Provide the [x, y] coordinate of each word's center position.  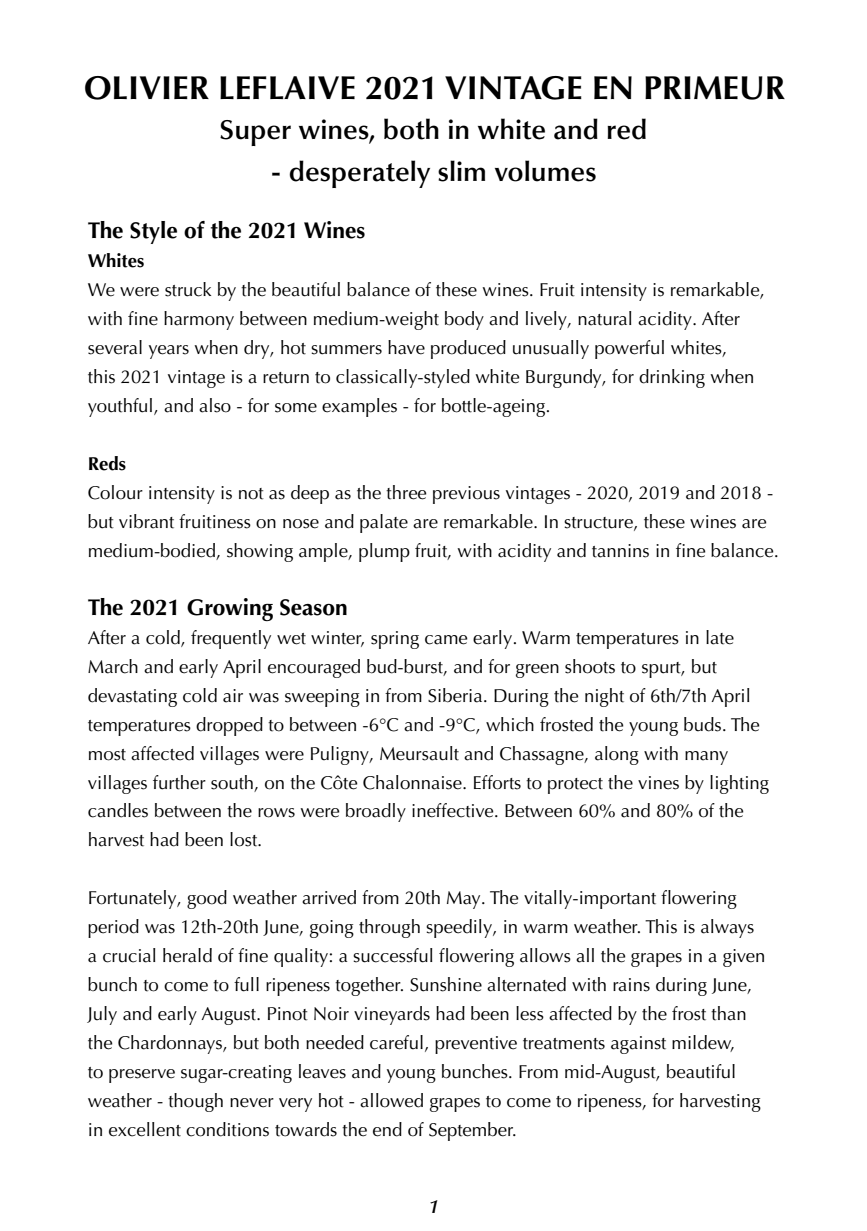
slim [461, 171]
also [215, 405]
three [406, 492]
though [195, 1102]
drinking [672, 378]
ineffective [454, 810]
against [638, 1045]
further [179, 782]
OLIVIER [147, 88]
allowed [391, 1100]
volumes [545, 171]
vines [658, 783]
